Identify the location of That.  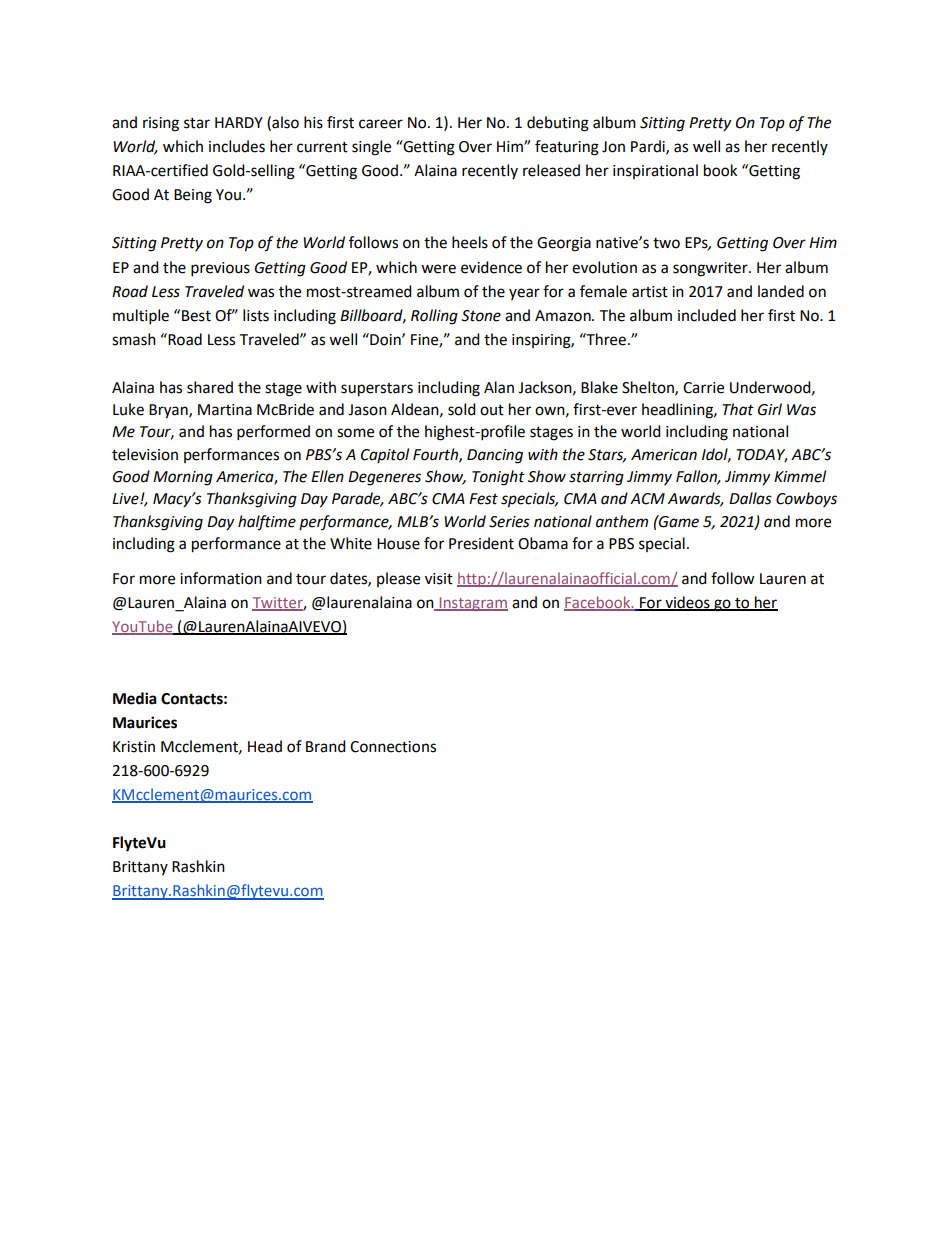
(738, 409).
